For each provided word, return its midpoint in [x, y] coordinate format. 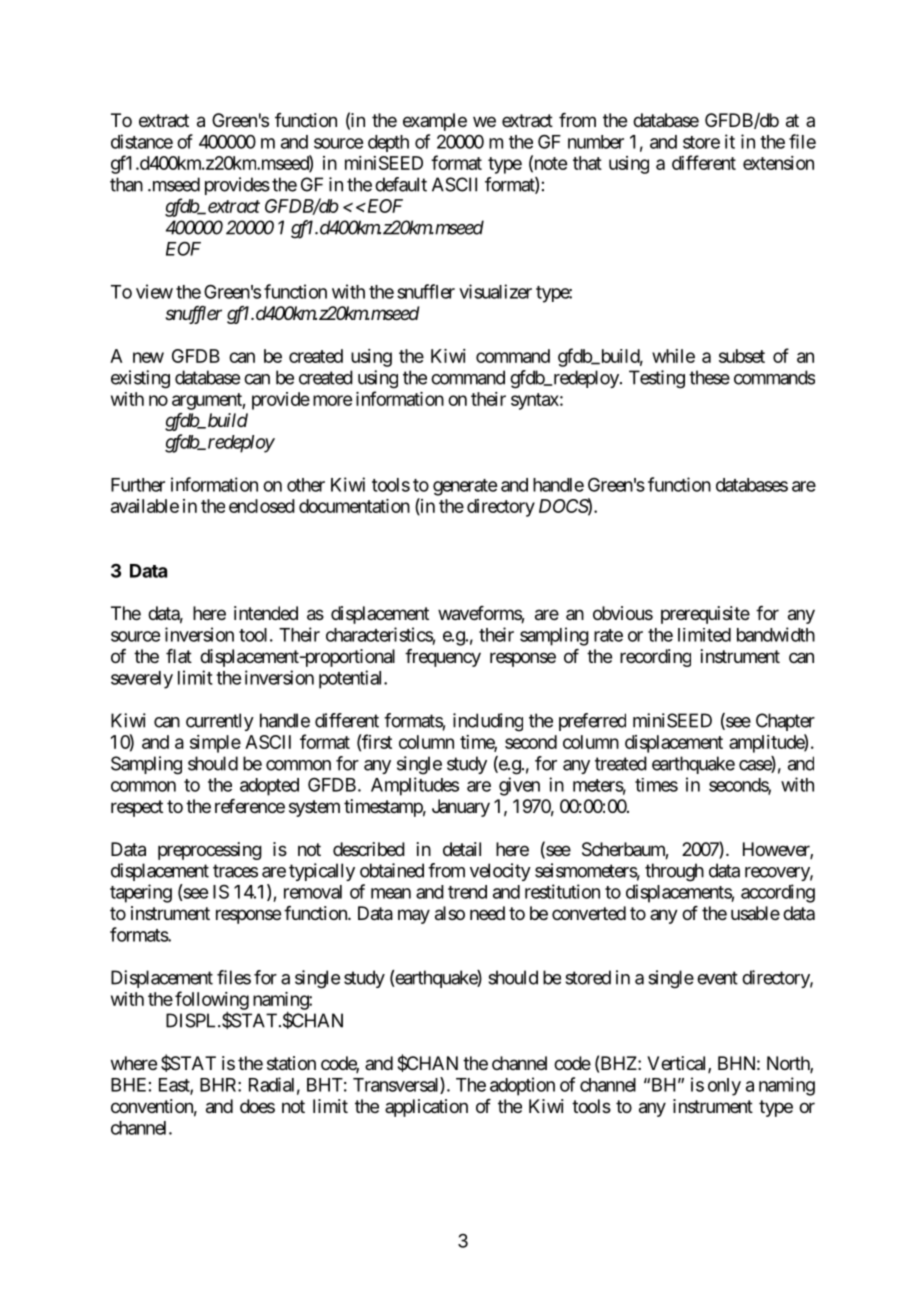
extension [778, 163]
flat [179, 656]
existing [140, 379]
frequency [443, 658]
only [724, 1087]
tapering [141, 893]
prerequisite [705, 615]
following [212, 1001]
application [426, 1108]
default [401, 184]
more [332, 400]
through [674, 872]
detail [462, 849]
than [126, 184]
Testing [657, 379]
